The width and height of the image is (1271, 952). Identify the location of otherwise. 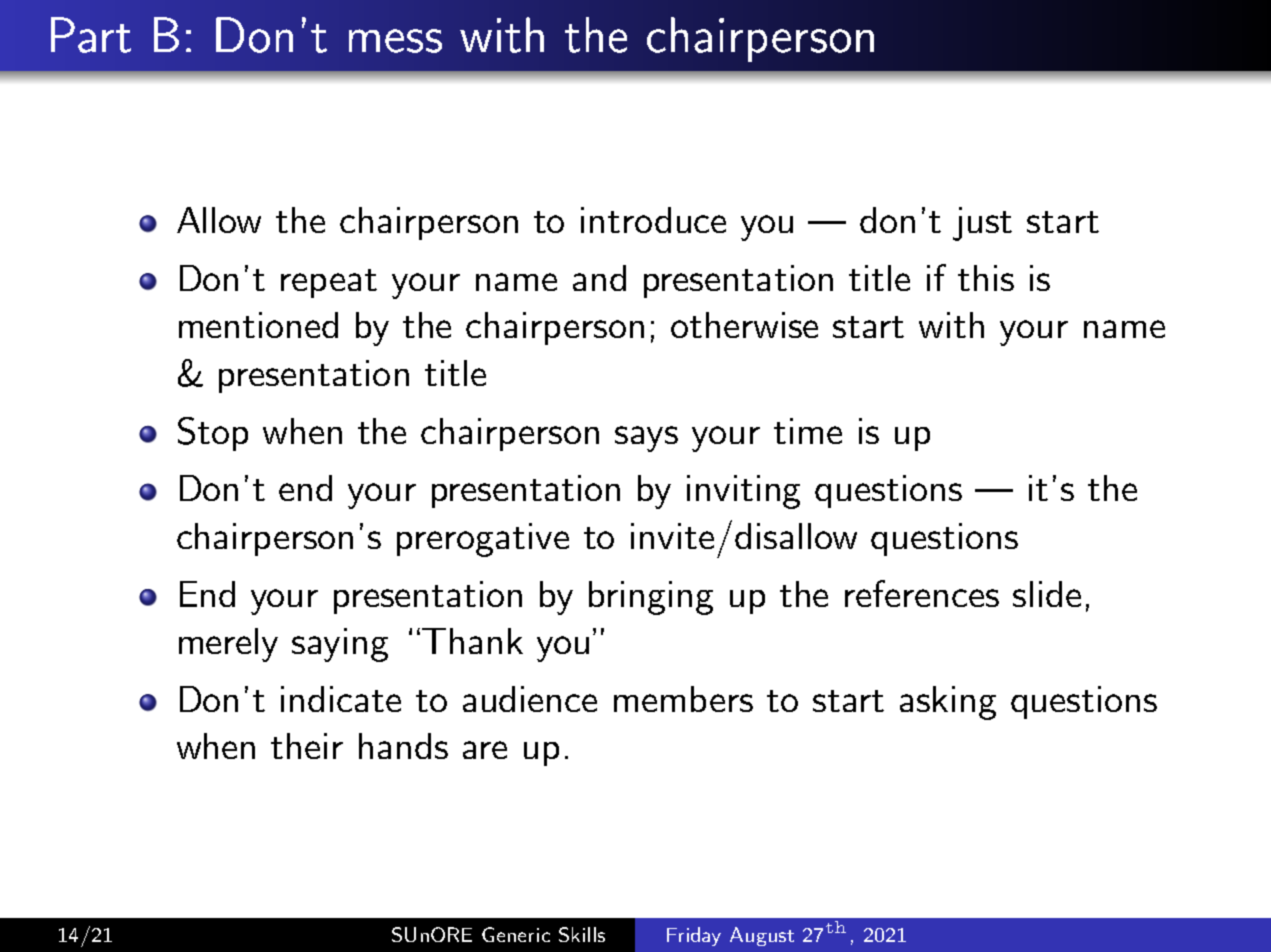
(744, 325).
